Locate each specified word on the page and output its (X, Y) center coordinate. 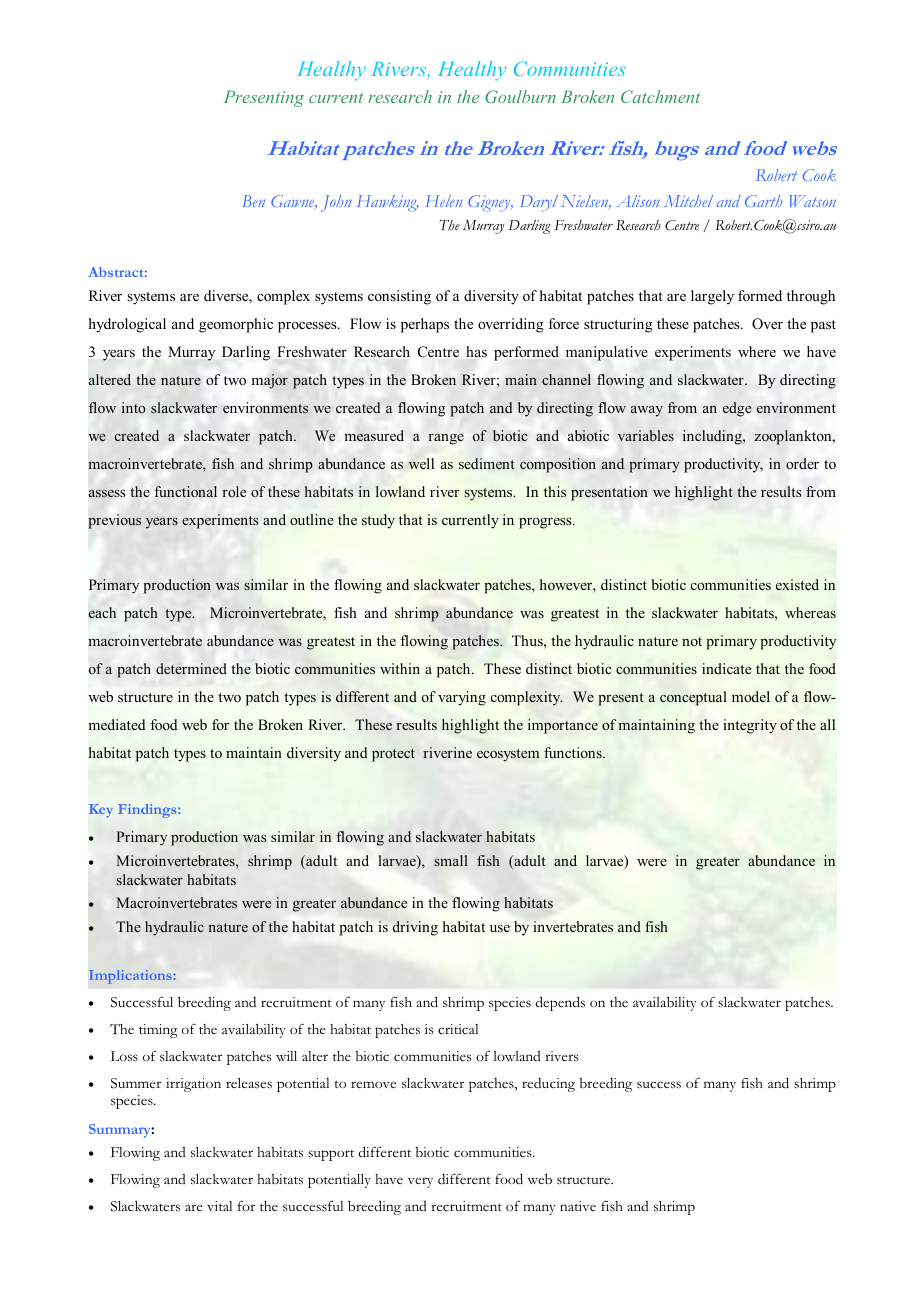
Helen (444, 201)
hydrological (127, 325)
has (476, 351)
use (500, 928)
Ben (254, 201)
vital (219, 1206)
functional (186, 491)
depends (560, 1003)
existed (797, 584)
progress (546, 523)
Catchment (660, 96)
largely (712, 297)
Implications (130, 977)
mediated (117, 724)
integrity (750, 726)
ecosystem (508, 755)
